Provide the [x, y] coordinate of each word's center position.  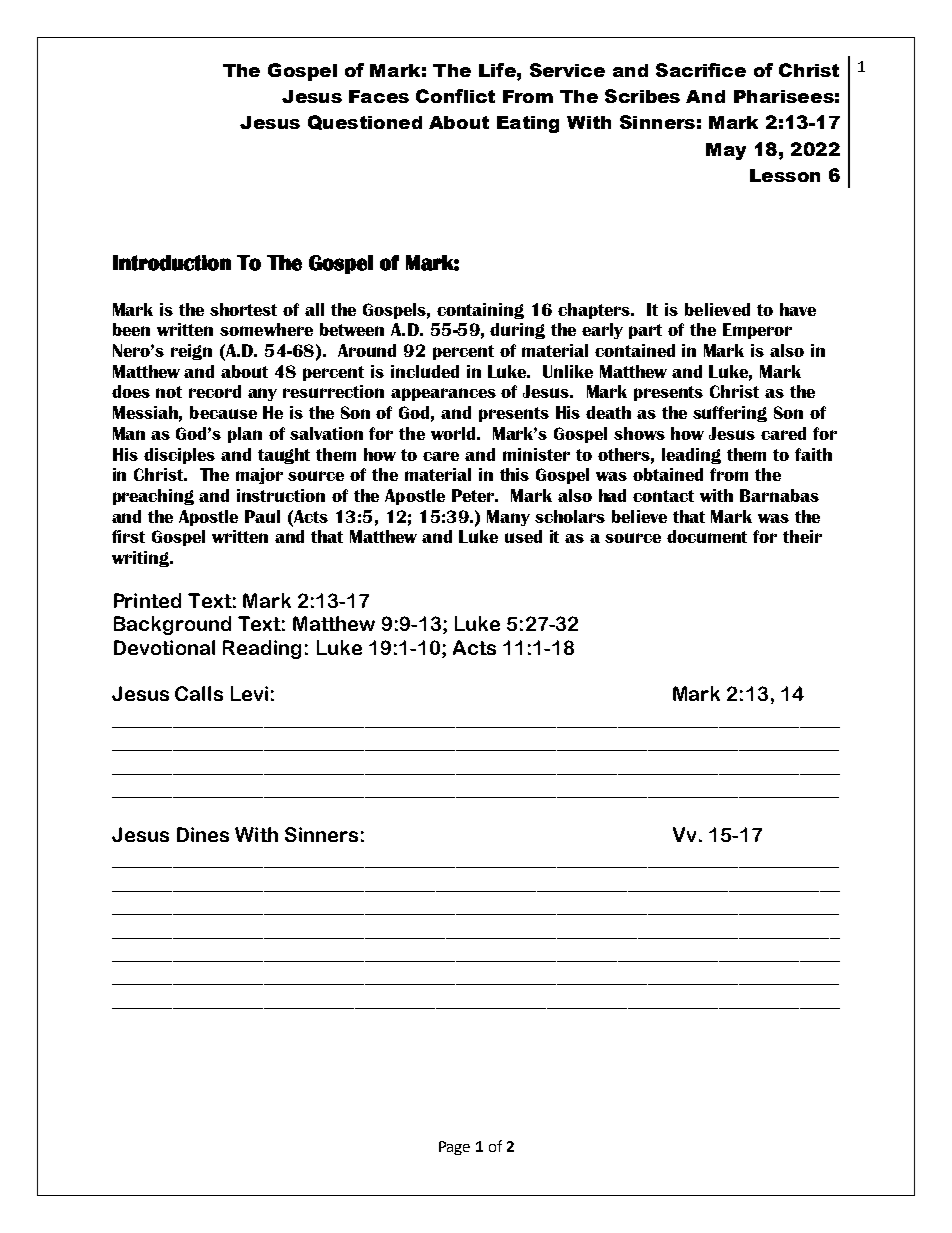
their [802, 536]
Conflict [455, 96]
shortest [243, 309]
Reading [262, 649]
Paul [262, 516]
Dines [203, 834]
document [707, 536]
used [523, 536]
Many [508, 518]
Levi [249, 693]
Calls [199, 693]
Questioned [365, 122]
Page [454, 1148]
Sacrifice [701, 70]
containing [480, 311]
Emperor [757, 331]
